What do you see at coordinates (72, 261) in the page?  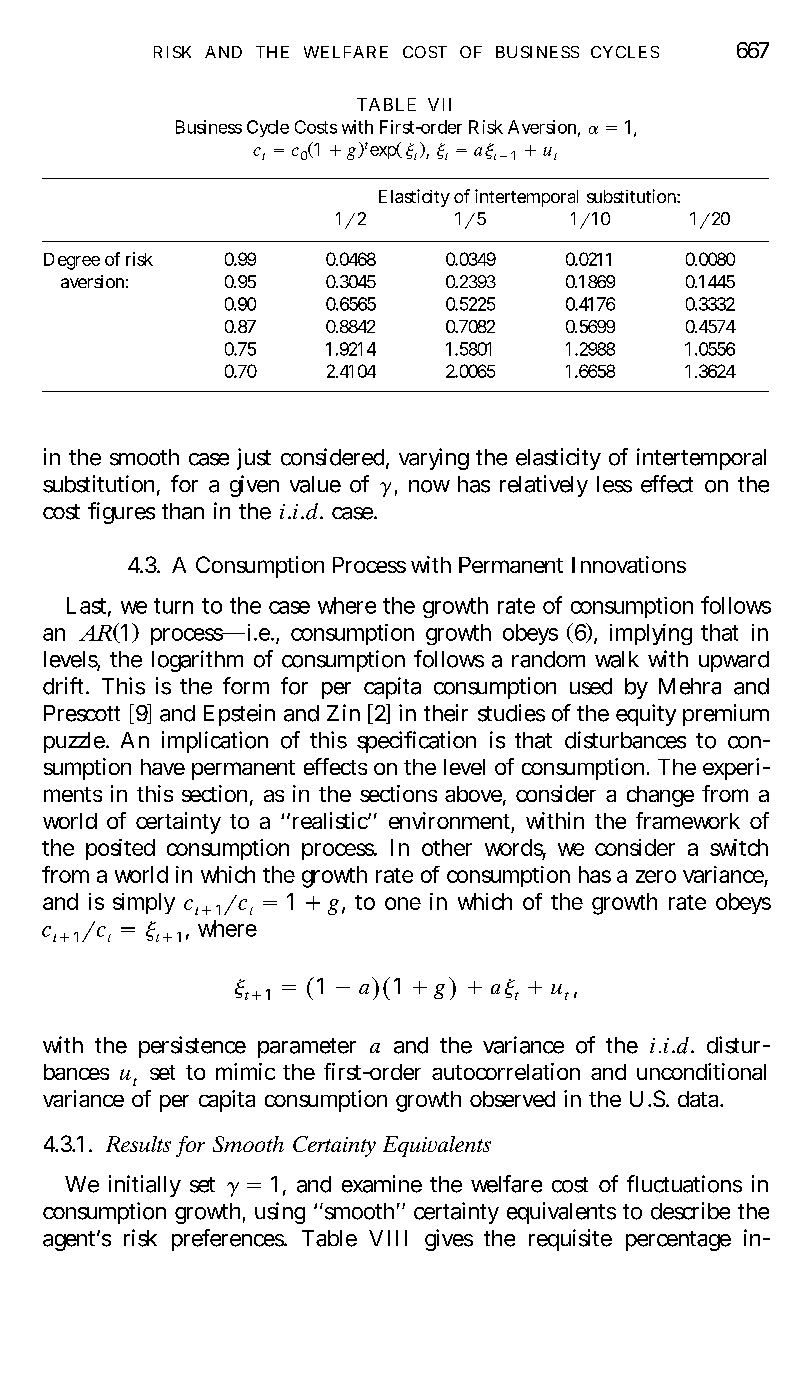 I see `Degree` at bounding box center [72, 261].
